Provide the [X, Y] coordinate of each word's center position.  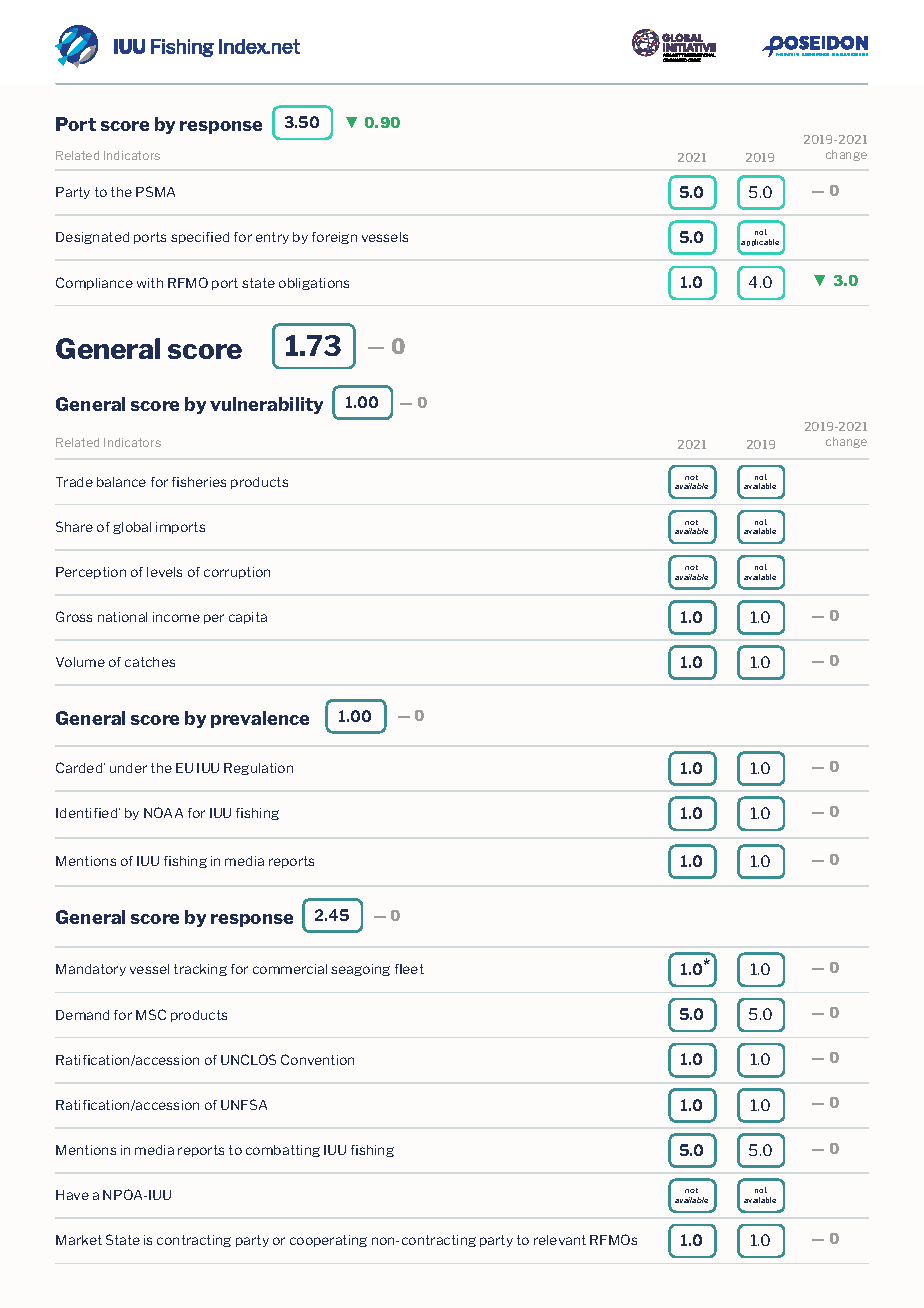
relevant [560, 1240]
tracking [200, 970]
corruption [237, 573]
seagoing [360, 970]
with [150, 283]
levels [164, 572]
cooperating [328, 1241]
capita [248, 618]
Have [72, 1195]
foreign [334, 238]
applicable [760, 242]
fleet [409, 969]
